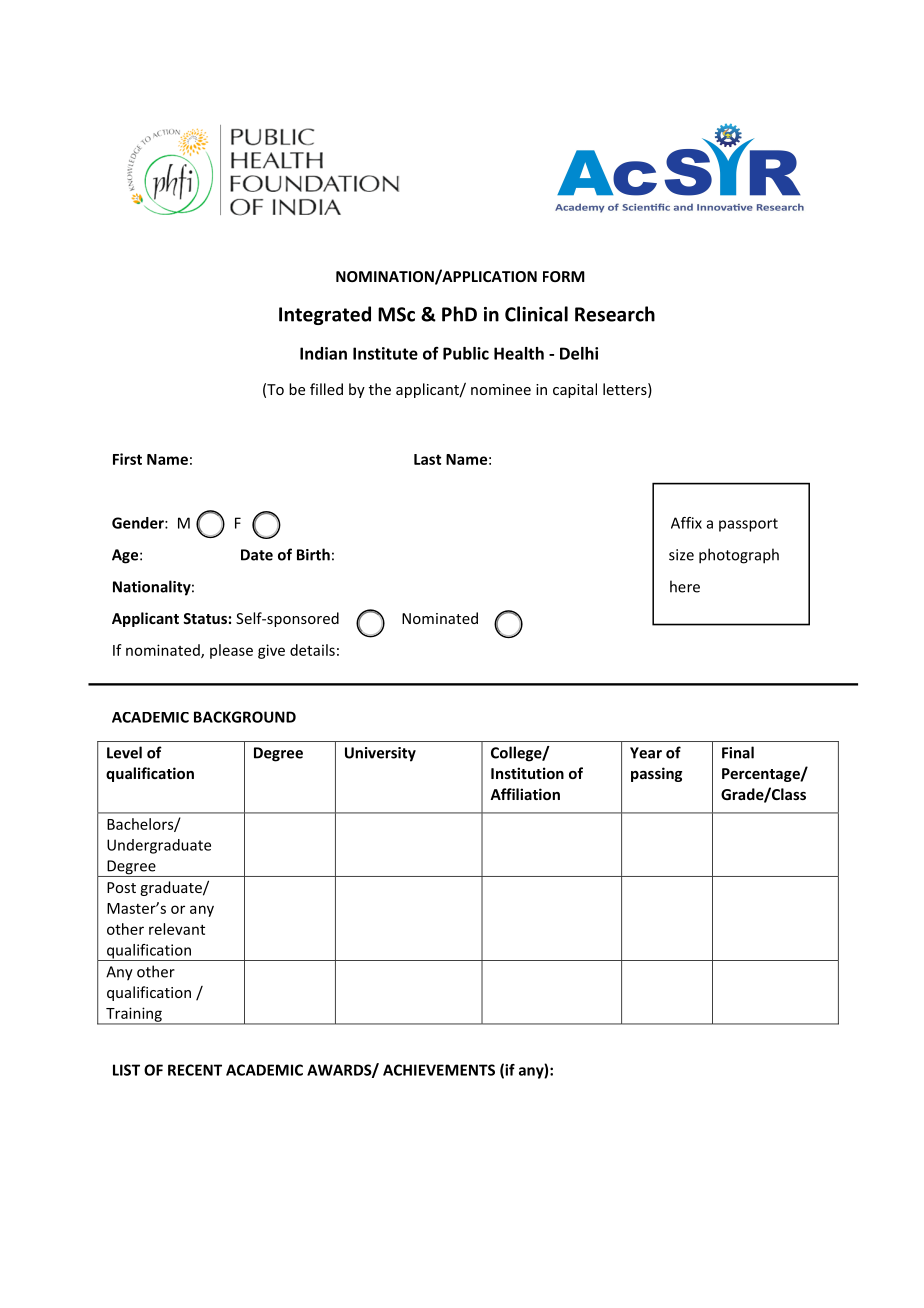  Describe the element at coordinates (121, 887) in the page. I see `Post` at that location.
